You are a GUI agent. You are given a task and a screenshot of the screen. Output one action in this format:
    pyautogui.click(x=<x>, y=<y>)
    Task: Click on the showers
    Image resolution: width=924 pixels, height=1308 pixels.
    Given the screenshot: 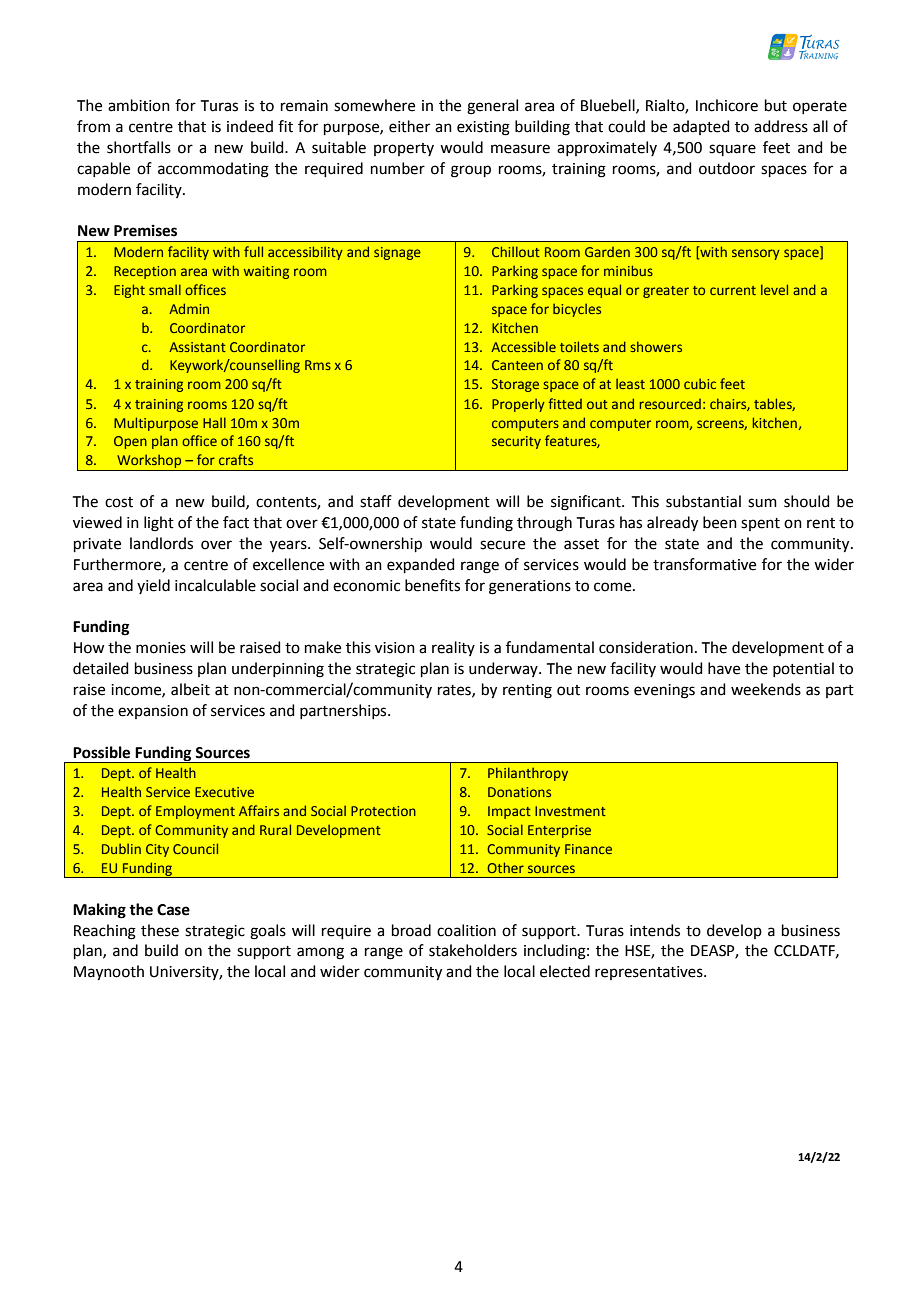 What is the action you would take?
    pyautogui.click(x=656, y=346)
